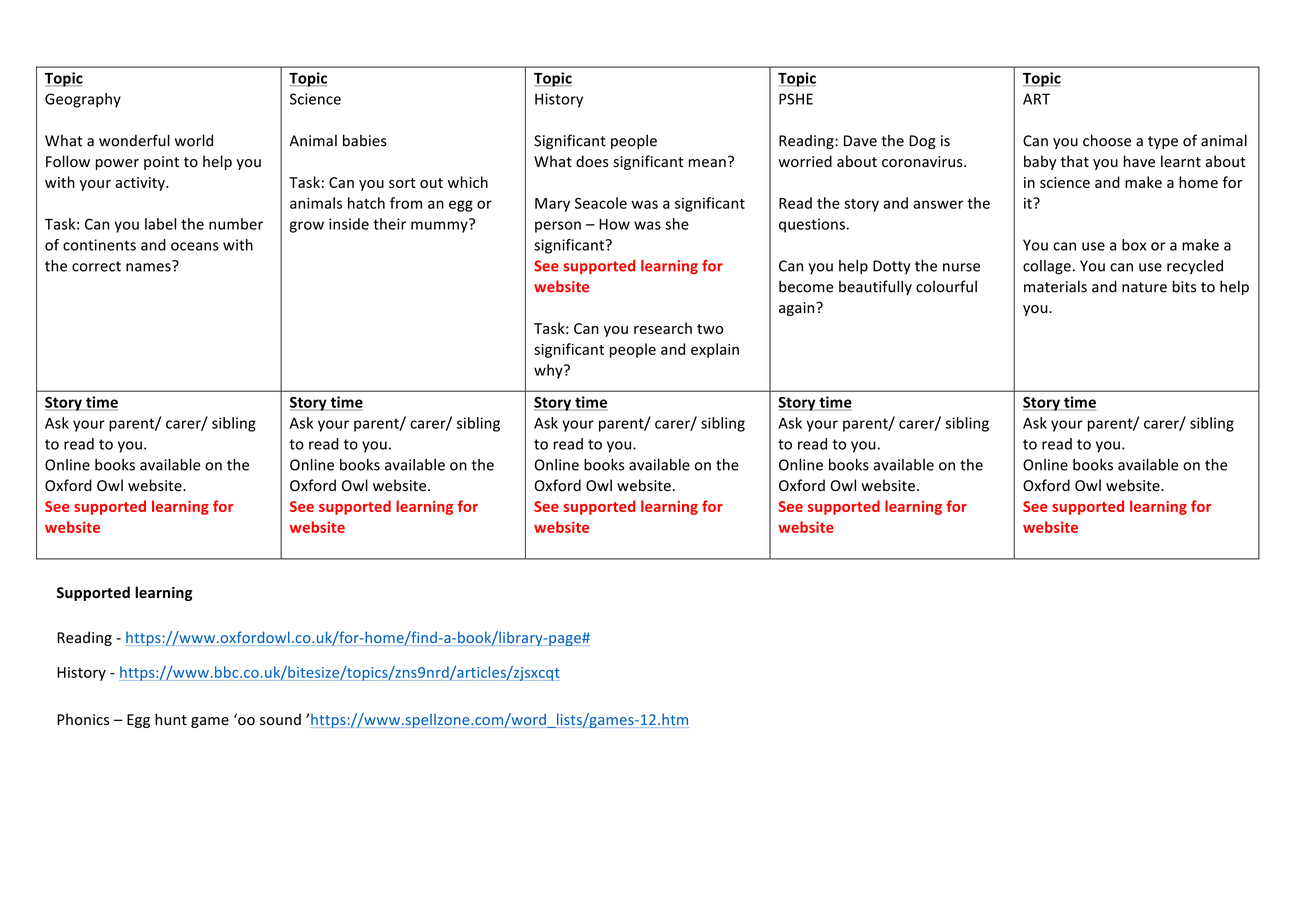 The width and height of the screenshot is (1308, 924). I want to click on box, so click(1134, 245).
